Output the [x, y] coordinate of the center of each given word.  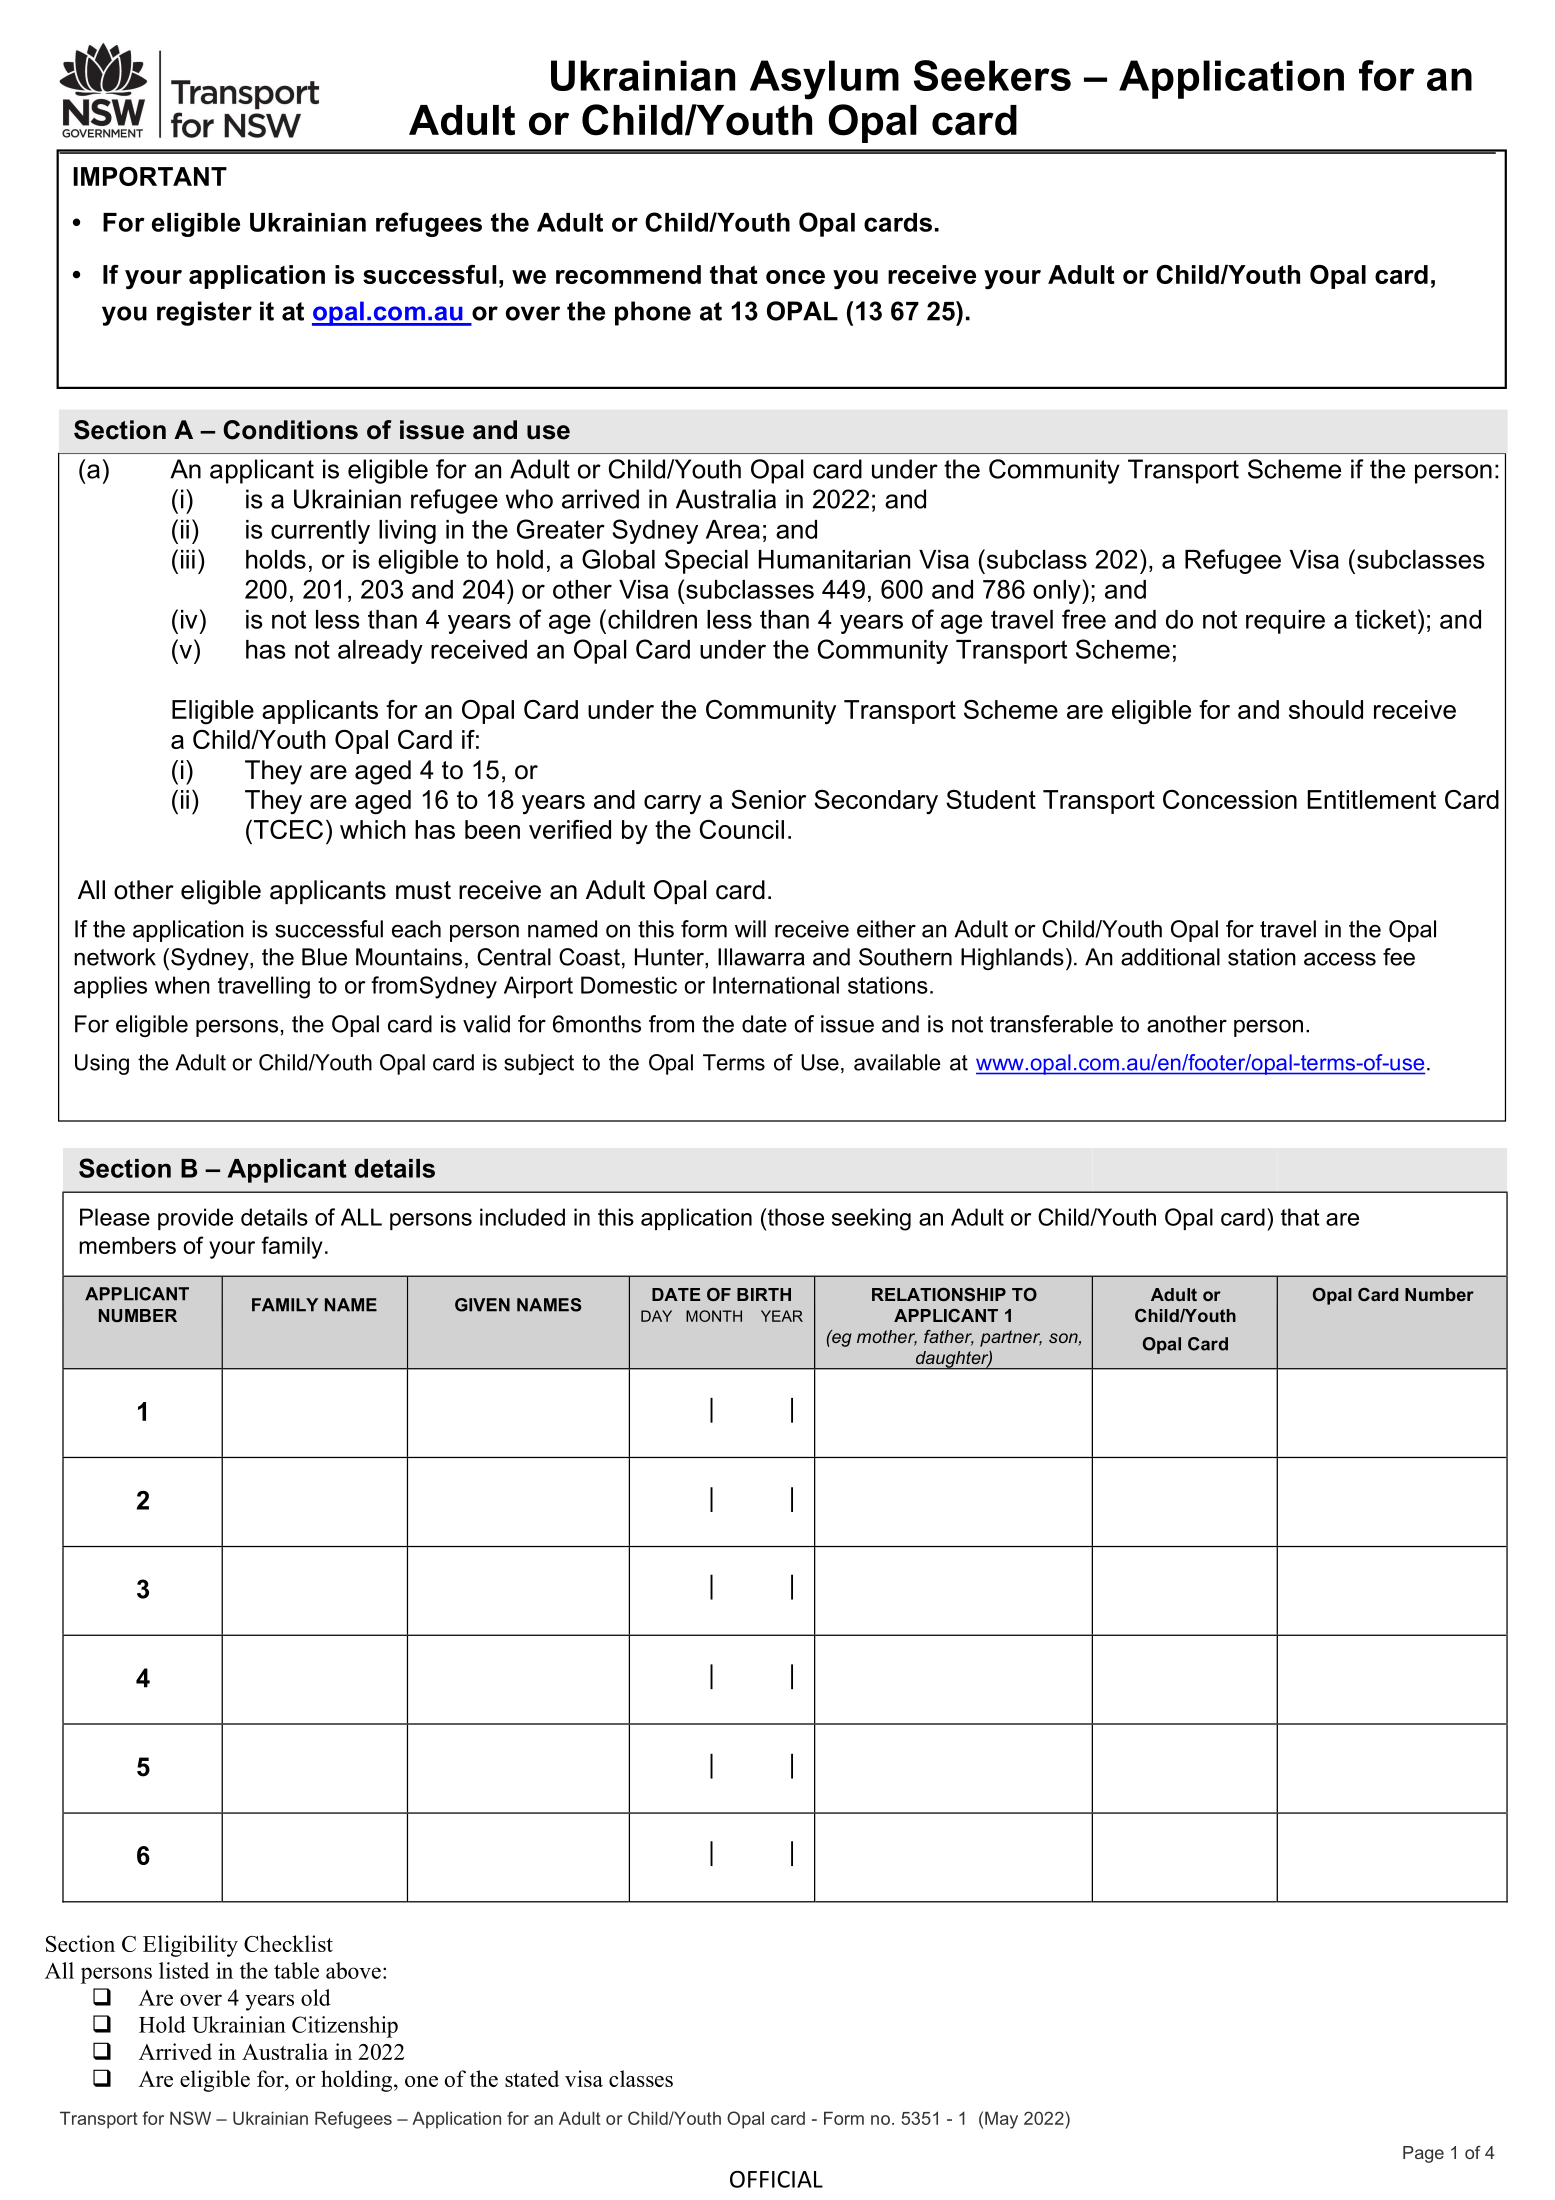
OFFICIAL [776, 2179]
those [794, 1217]
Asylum [824, 80]
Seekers [992, 75]
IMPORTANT [150, 176]
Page [1423, 2154]
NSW [190, 2118]
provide [195, 1219]
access [1340, 959]
